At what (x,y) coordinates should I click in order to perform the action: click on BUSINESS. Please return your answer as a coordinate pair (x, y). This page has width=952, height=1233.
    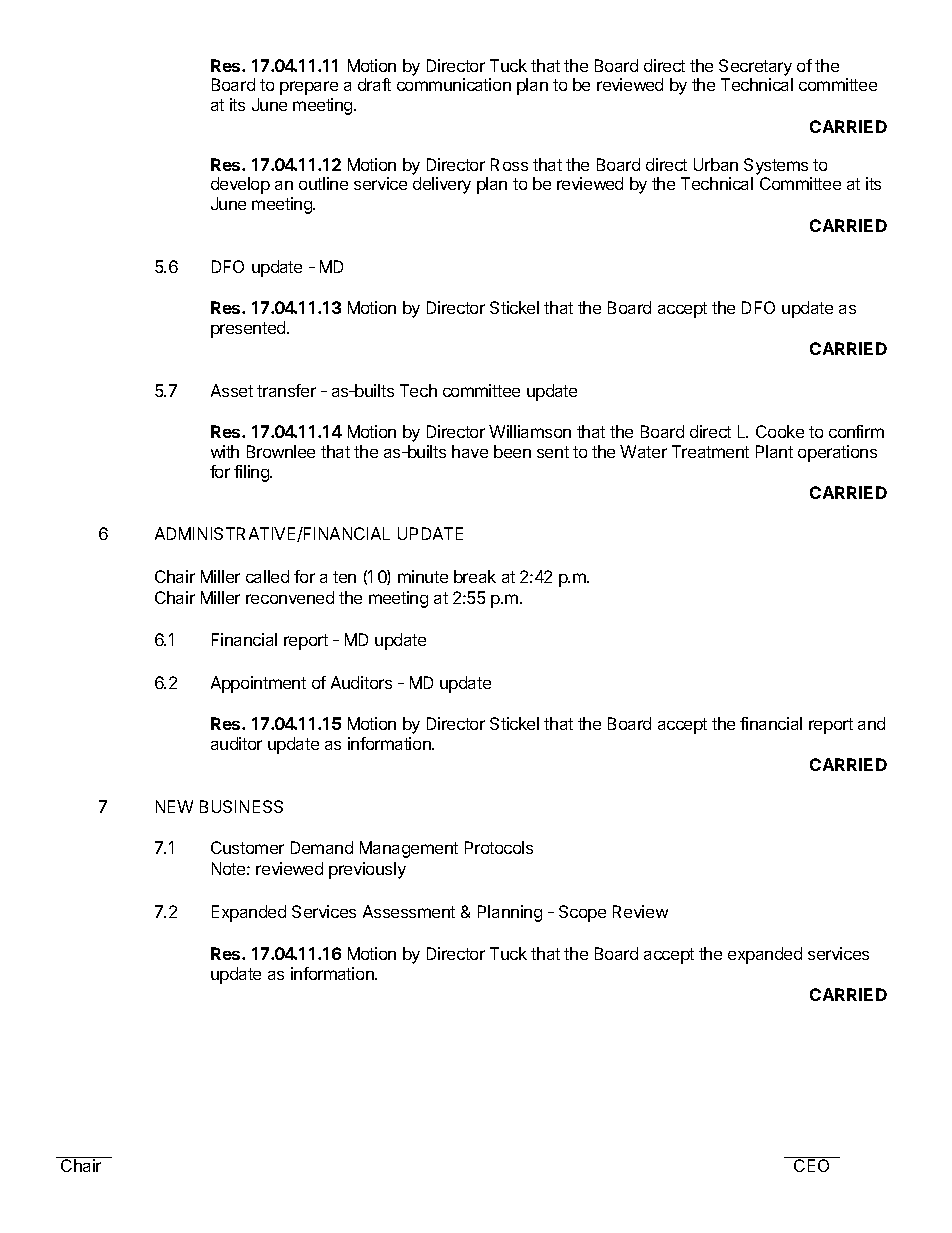
    Looking at the image, I should click on (241, 806).
